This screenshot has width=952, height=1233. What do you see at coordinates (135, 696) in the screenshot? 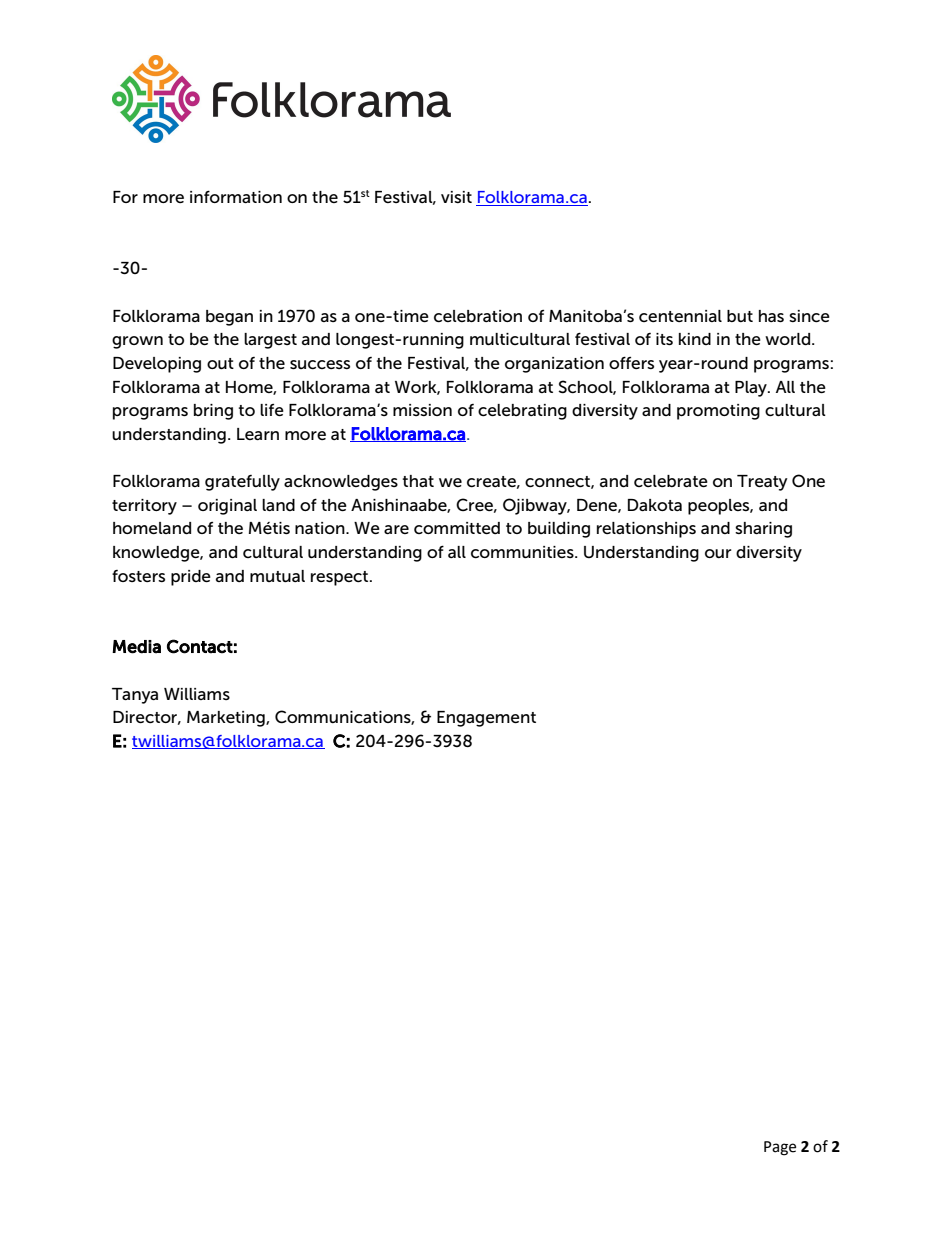
I see `Tanya` at bounding box center [135, 696].
